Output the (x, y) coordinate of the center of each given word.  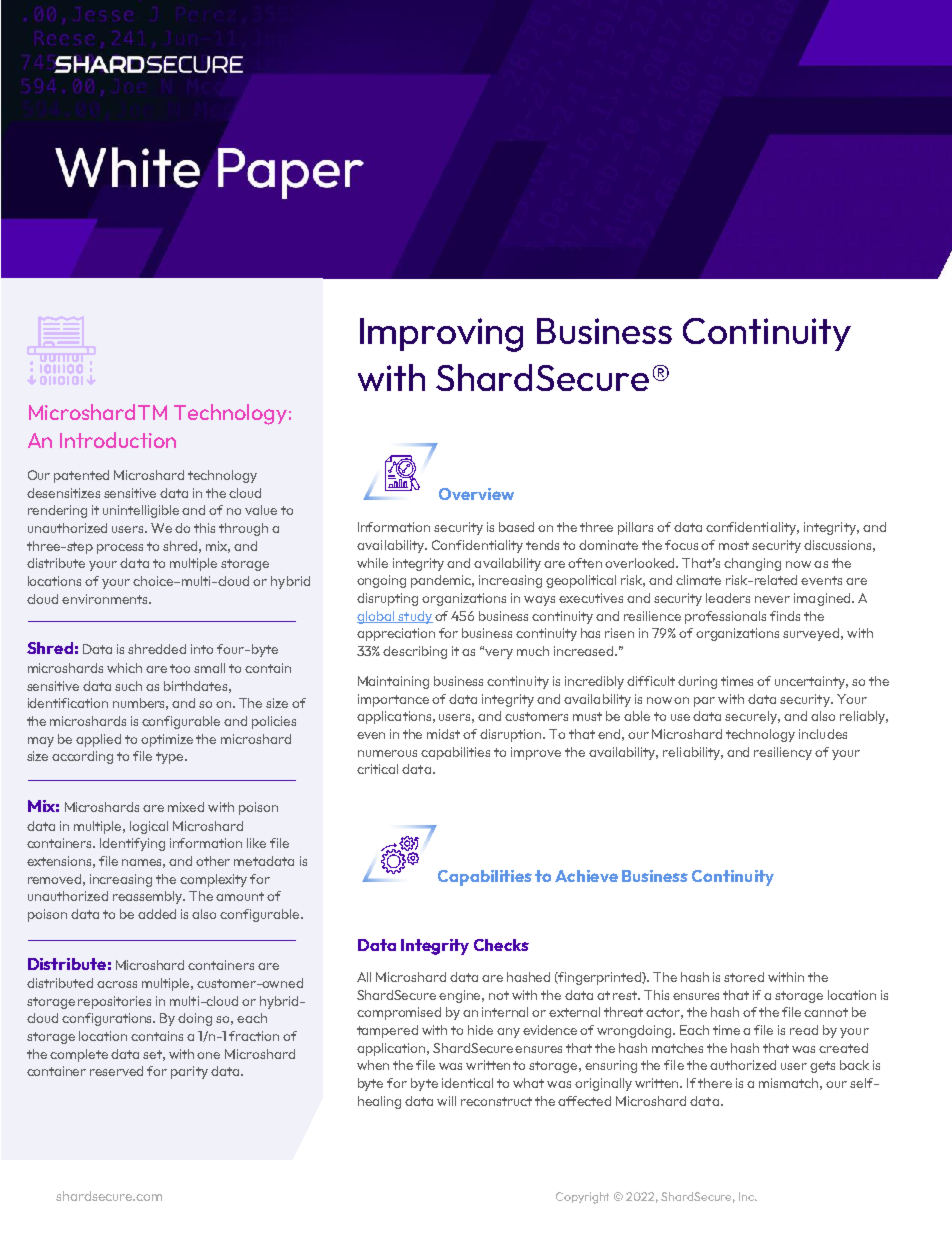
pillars (635, 528)
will (446, 1101)
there (715, 1083)
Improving (441, 335)
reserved (116, 1071)
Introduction (118, 440)
